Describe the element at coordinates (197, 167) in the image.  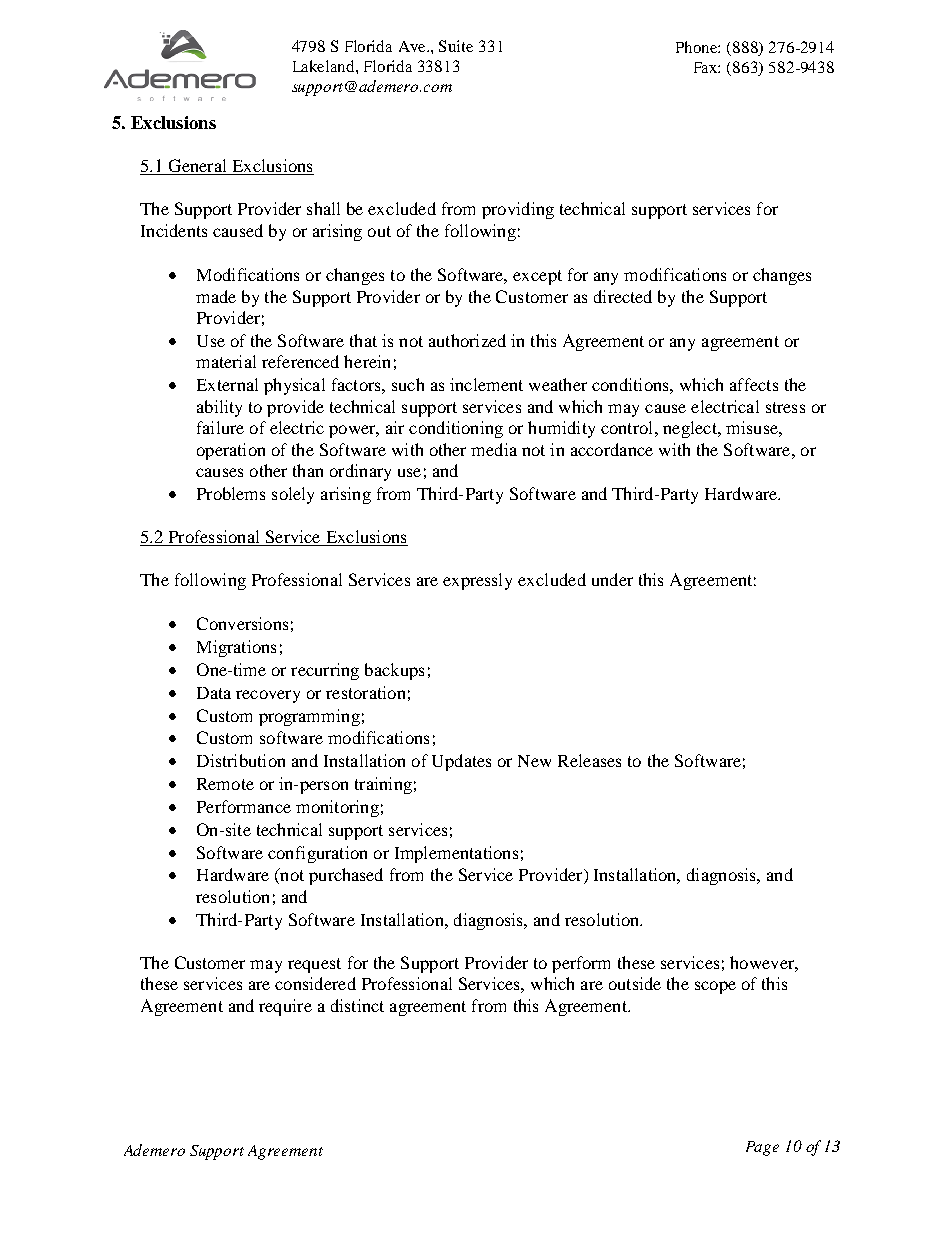
I see `General` at that location.
